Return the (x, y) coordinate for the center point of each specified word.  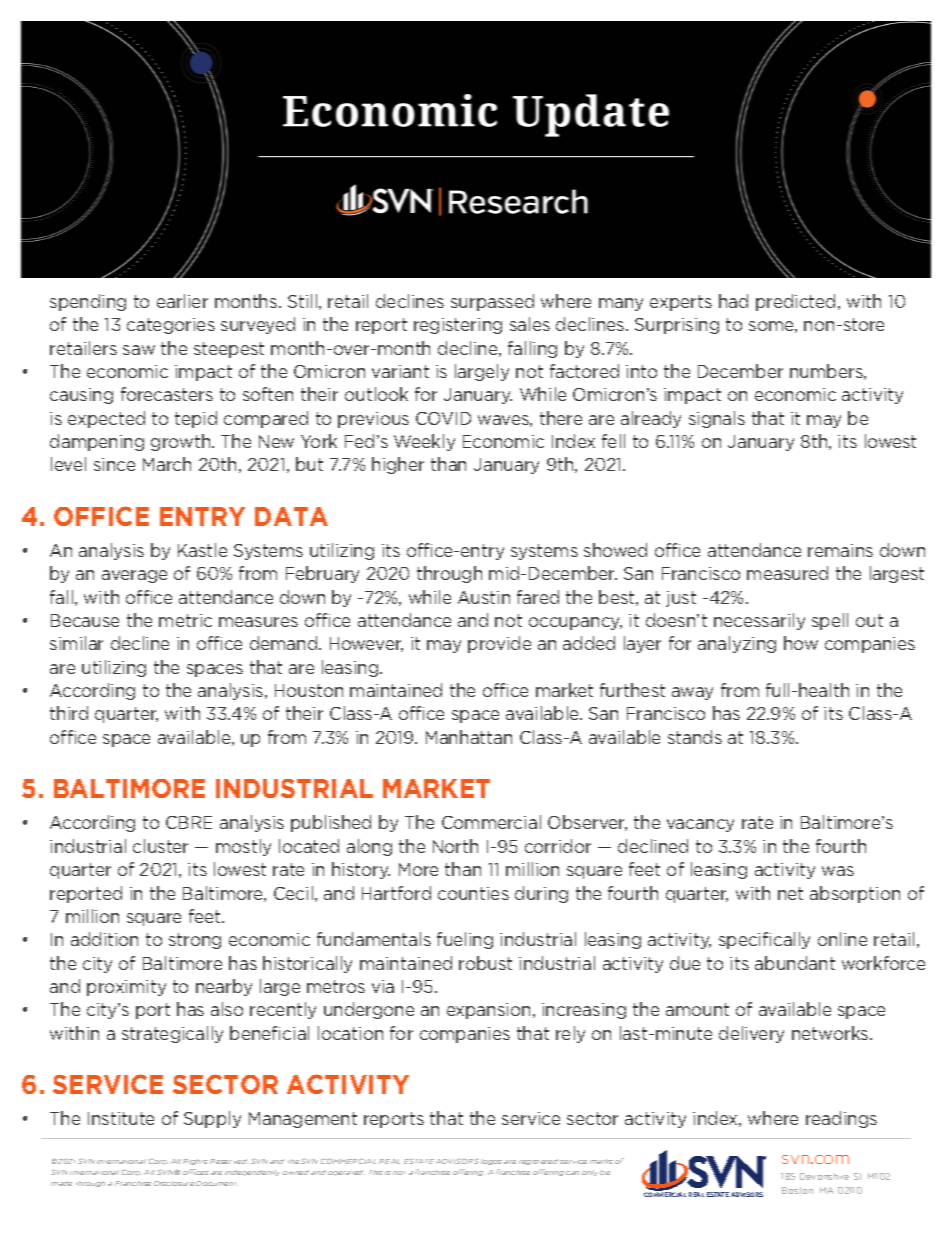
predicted (795, 302)
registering (458, 326)
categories (171, 326)
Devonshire (824, 1176)
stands (695, 737)
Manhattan (469, 737)
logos (491, 1162)
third (69, 713)
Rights (195, 1162)
